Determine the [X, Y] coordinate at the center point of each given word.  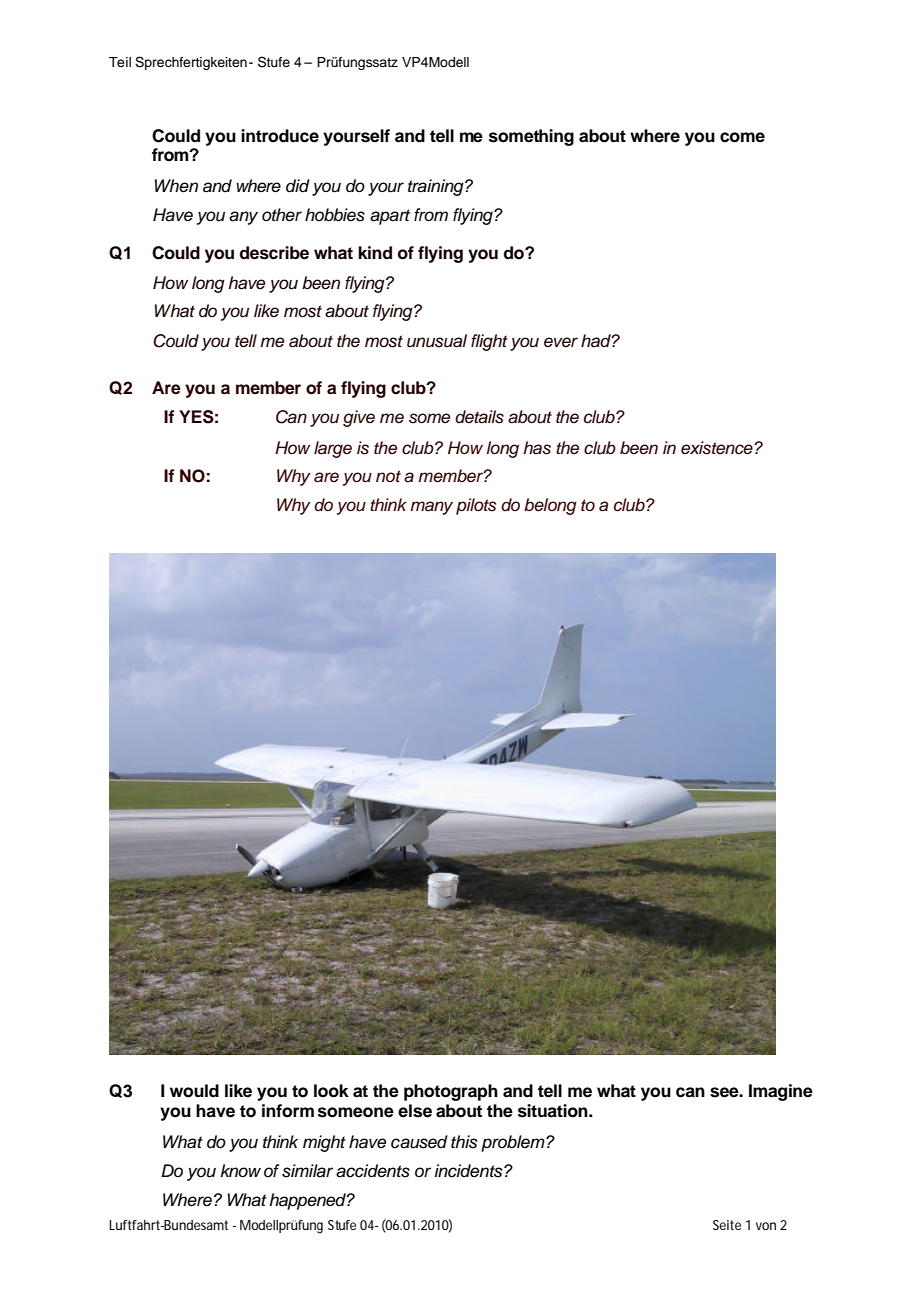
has [537, 448]
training [437, 187]
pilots [476, 506]
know [241, 1171]
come [742, 137]
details [479, 417]
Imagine [781, 1092]
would [194, 1091]
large [333, 449]
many [431, 508]
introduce [280, 136]
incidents [470, 1171]
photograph [451, 1092]
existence [718, 448]
